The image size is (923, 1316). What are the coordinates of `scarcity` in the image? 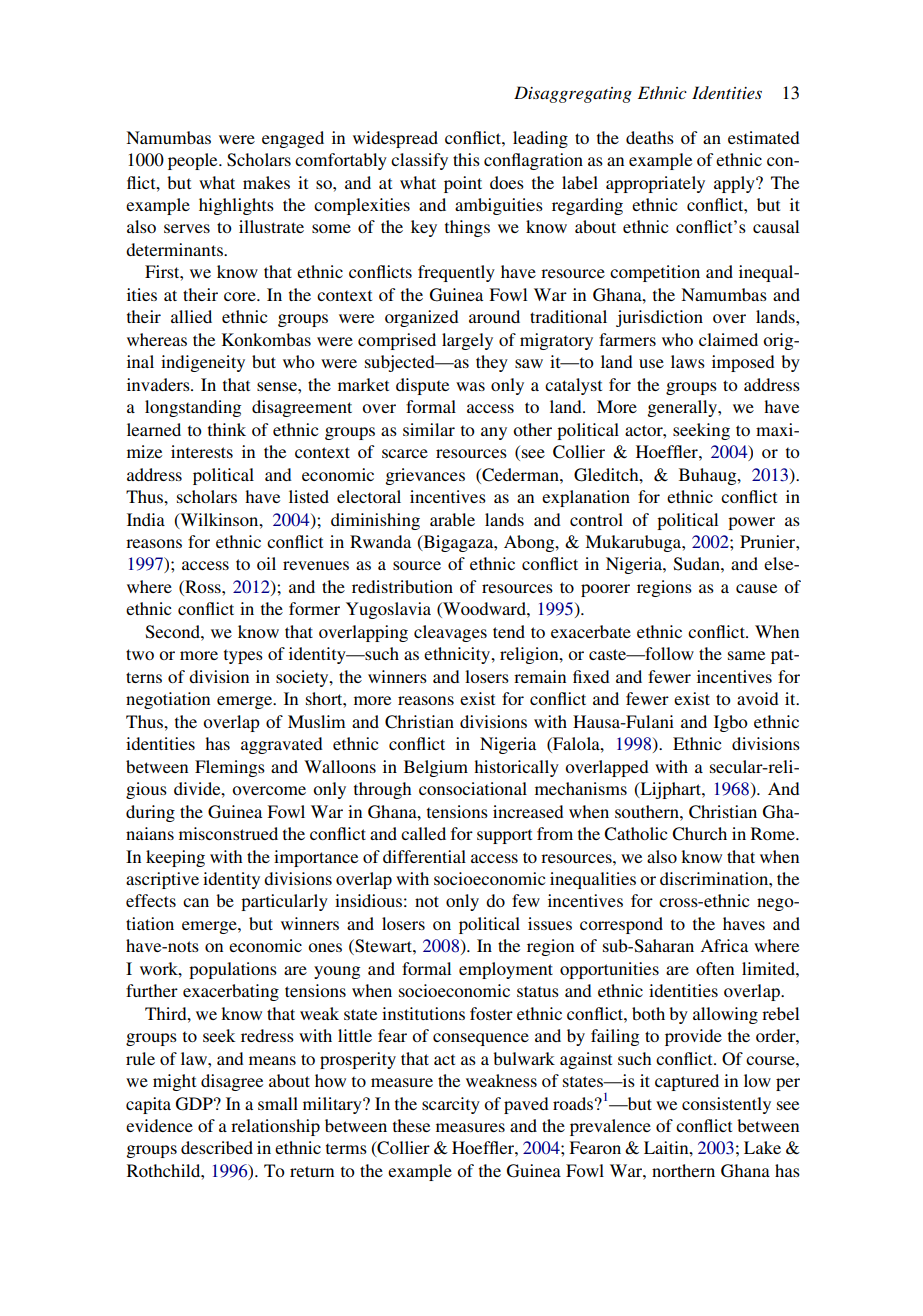 It's located at (451, 1105).
